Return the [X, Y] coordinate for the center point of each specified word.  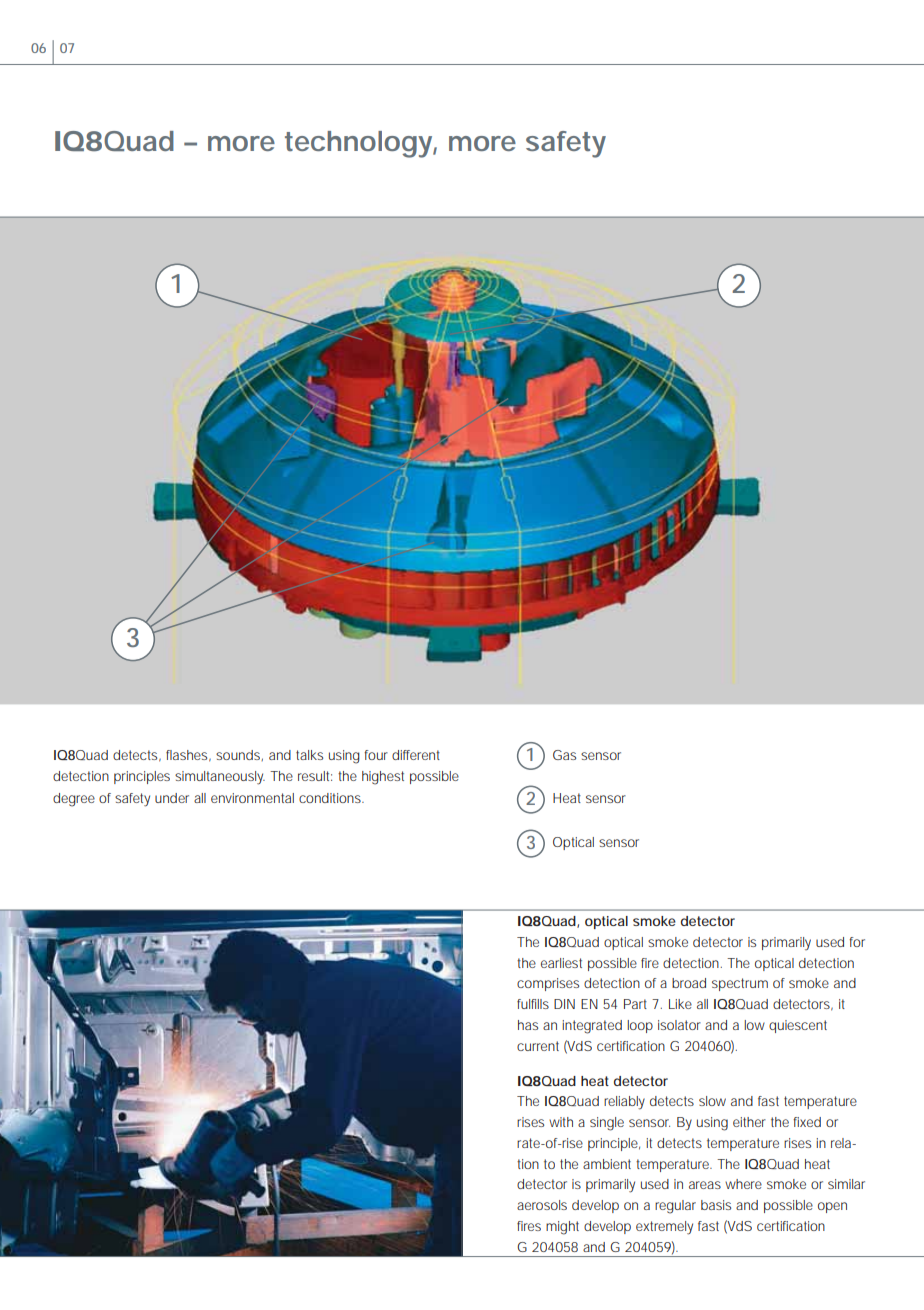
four [376, 755]
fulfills [533, 1004]
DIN [564, 1004]
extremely [664, 1228]
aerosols [542, 1205]
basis [716, 1205]
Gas [564, 755]
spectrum [740, 984]
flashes [188, 756]
